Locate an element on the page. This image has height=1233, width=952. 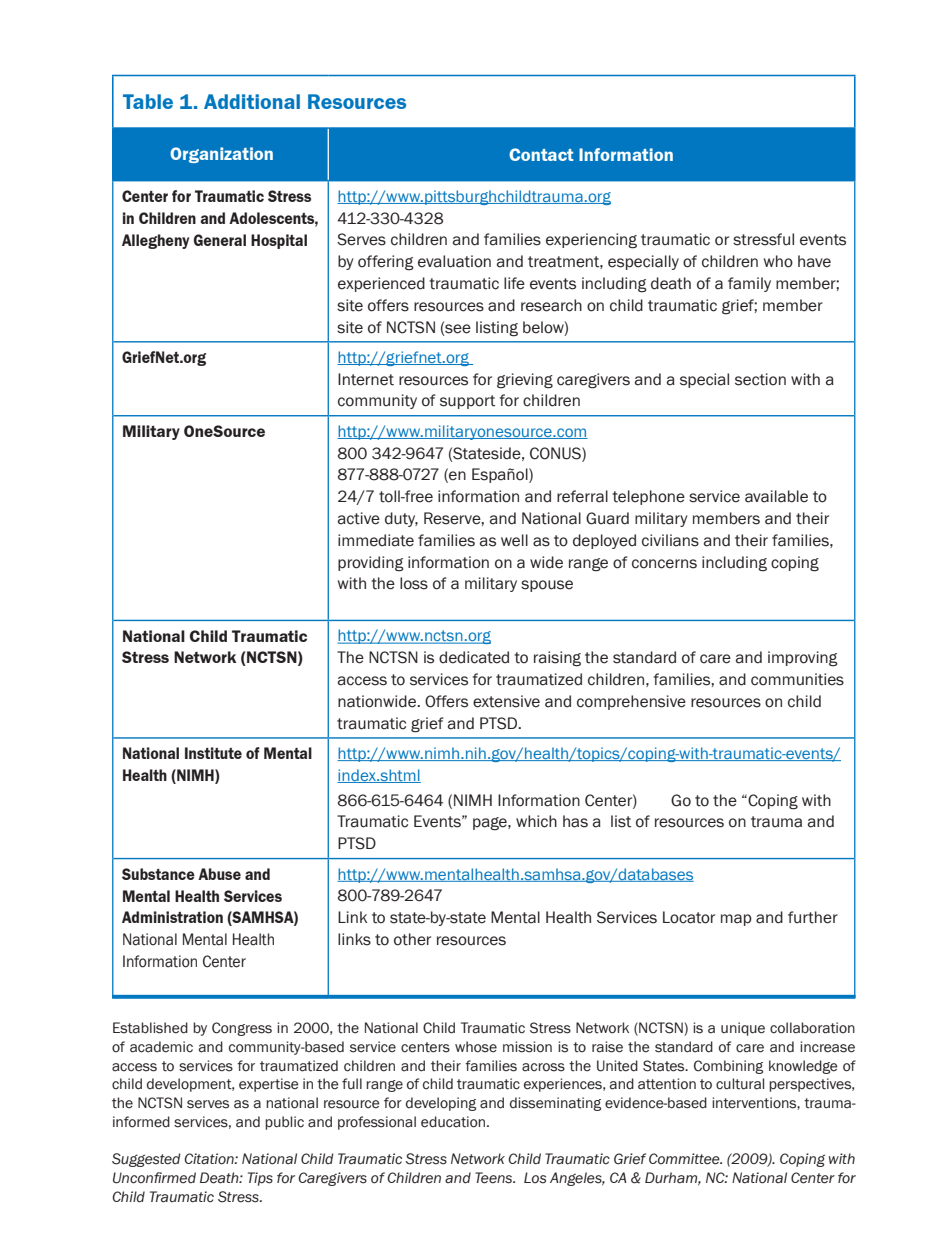
have is located at coordinates (814, 261).
